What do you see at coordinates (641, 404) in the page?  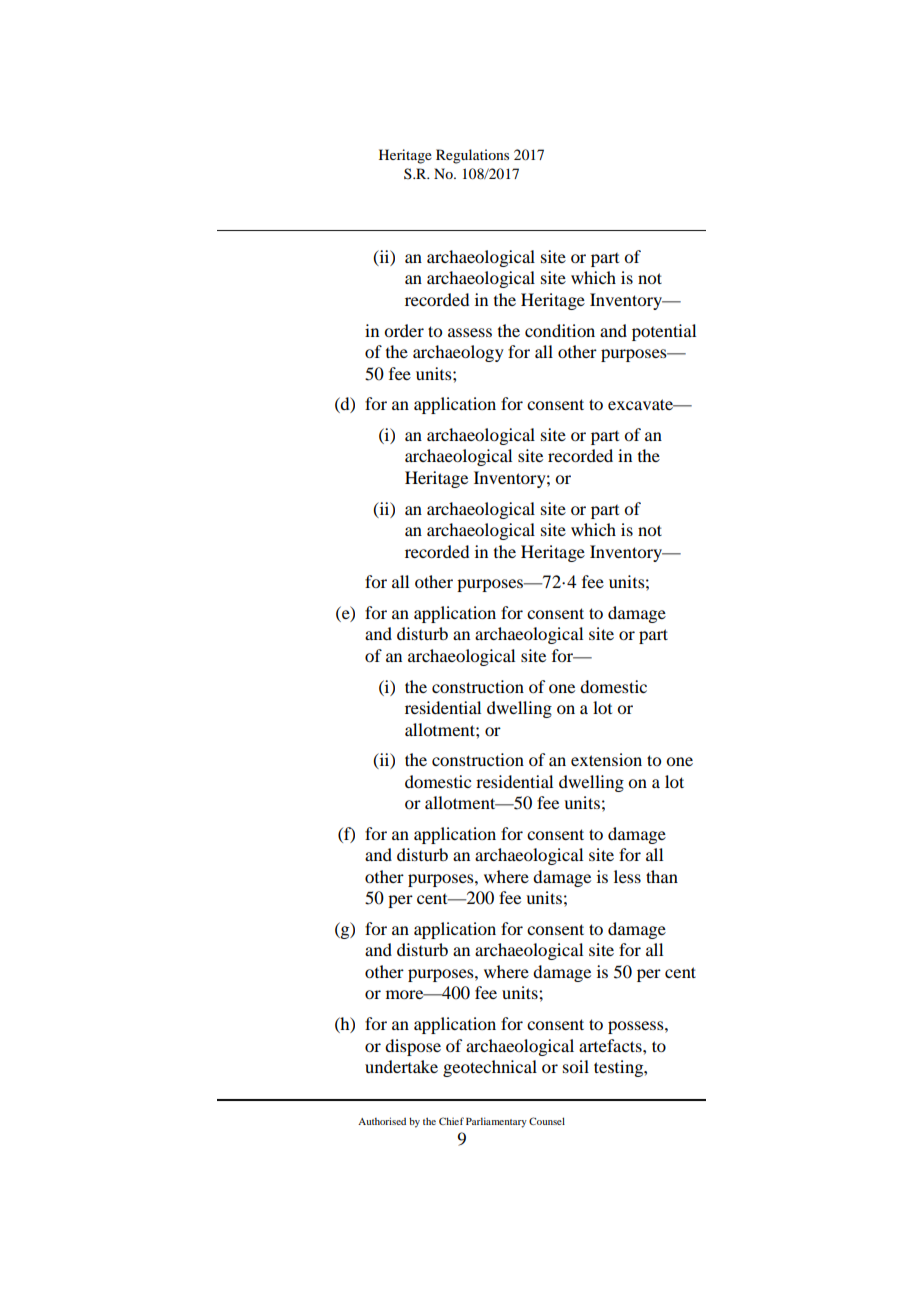 I see `excavate` at bounding box center [641, 404].
